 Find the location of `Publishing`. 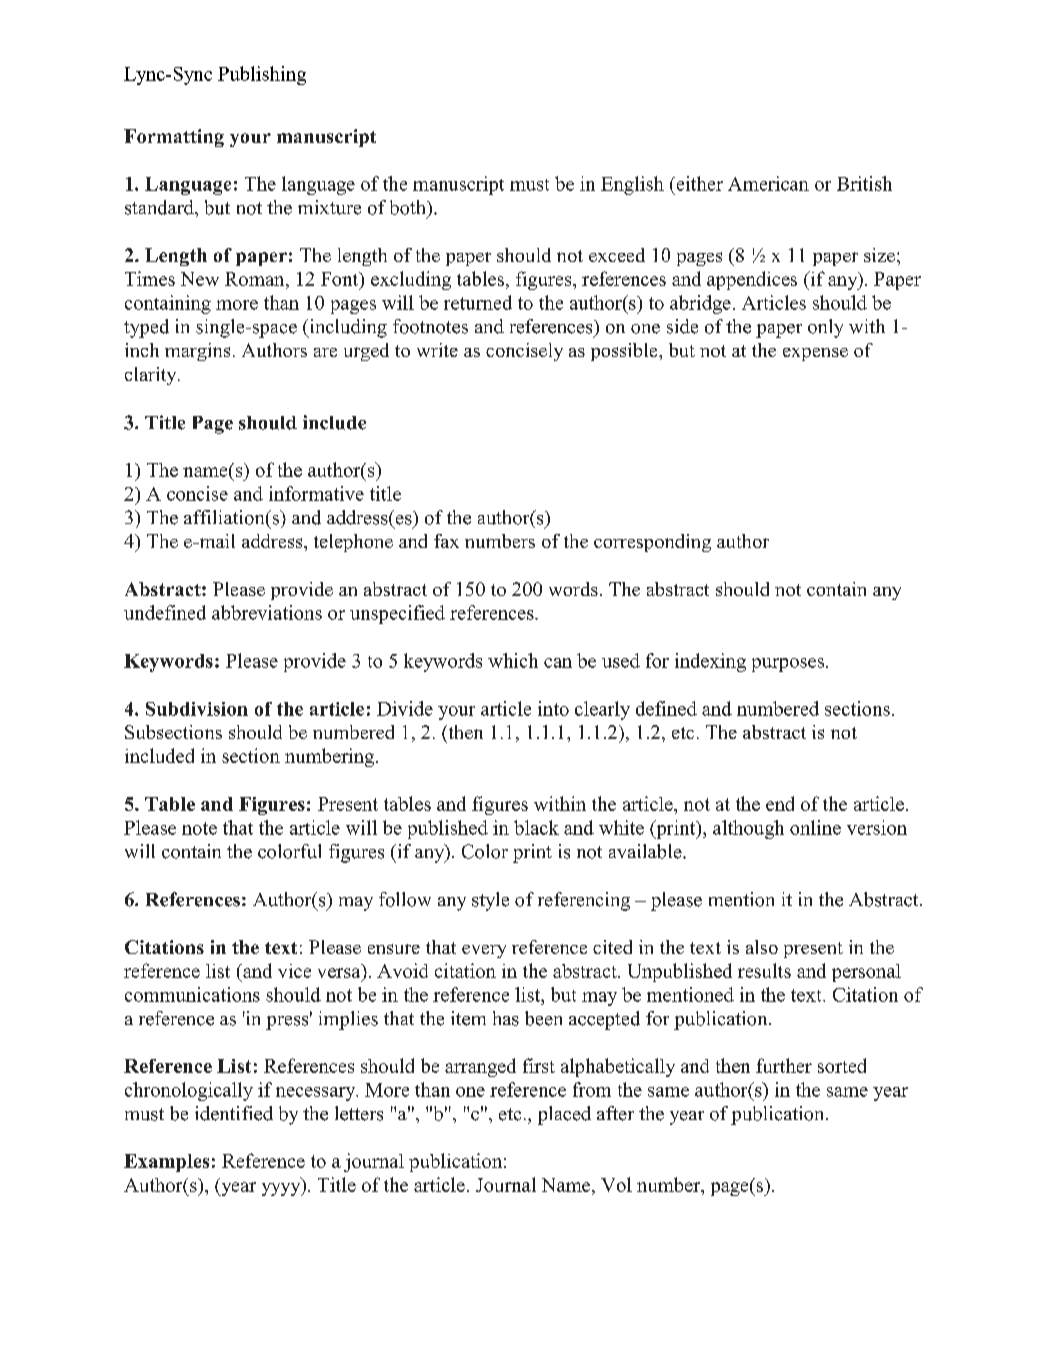

Publishing is located at coordinates (262, 75).
